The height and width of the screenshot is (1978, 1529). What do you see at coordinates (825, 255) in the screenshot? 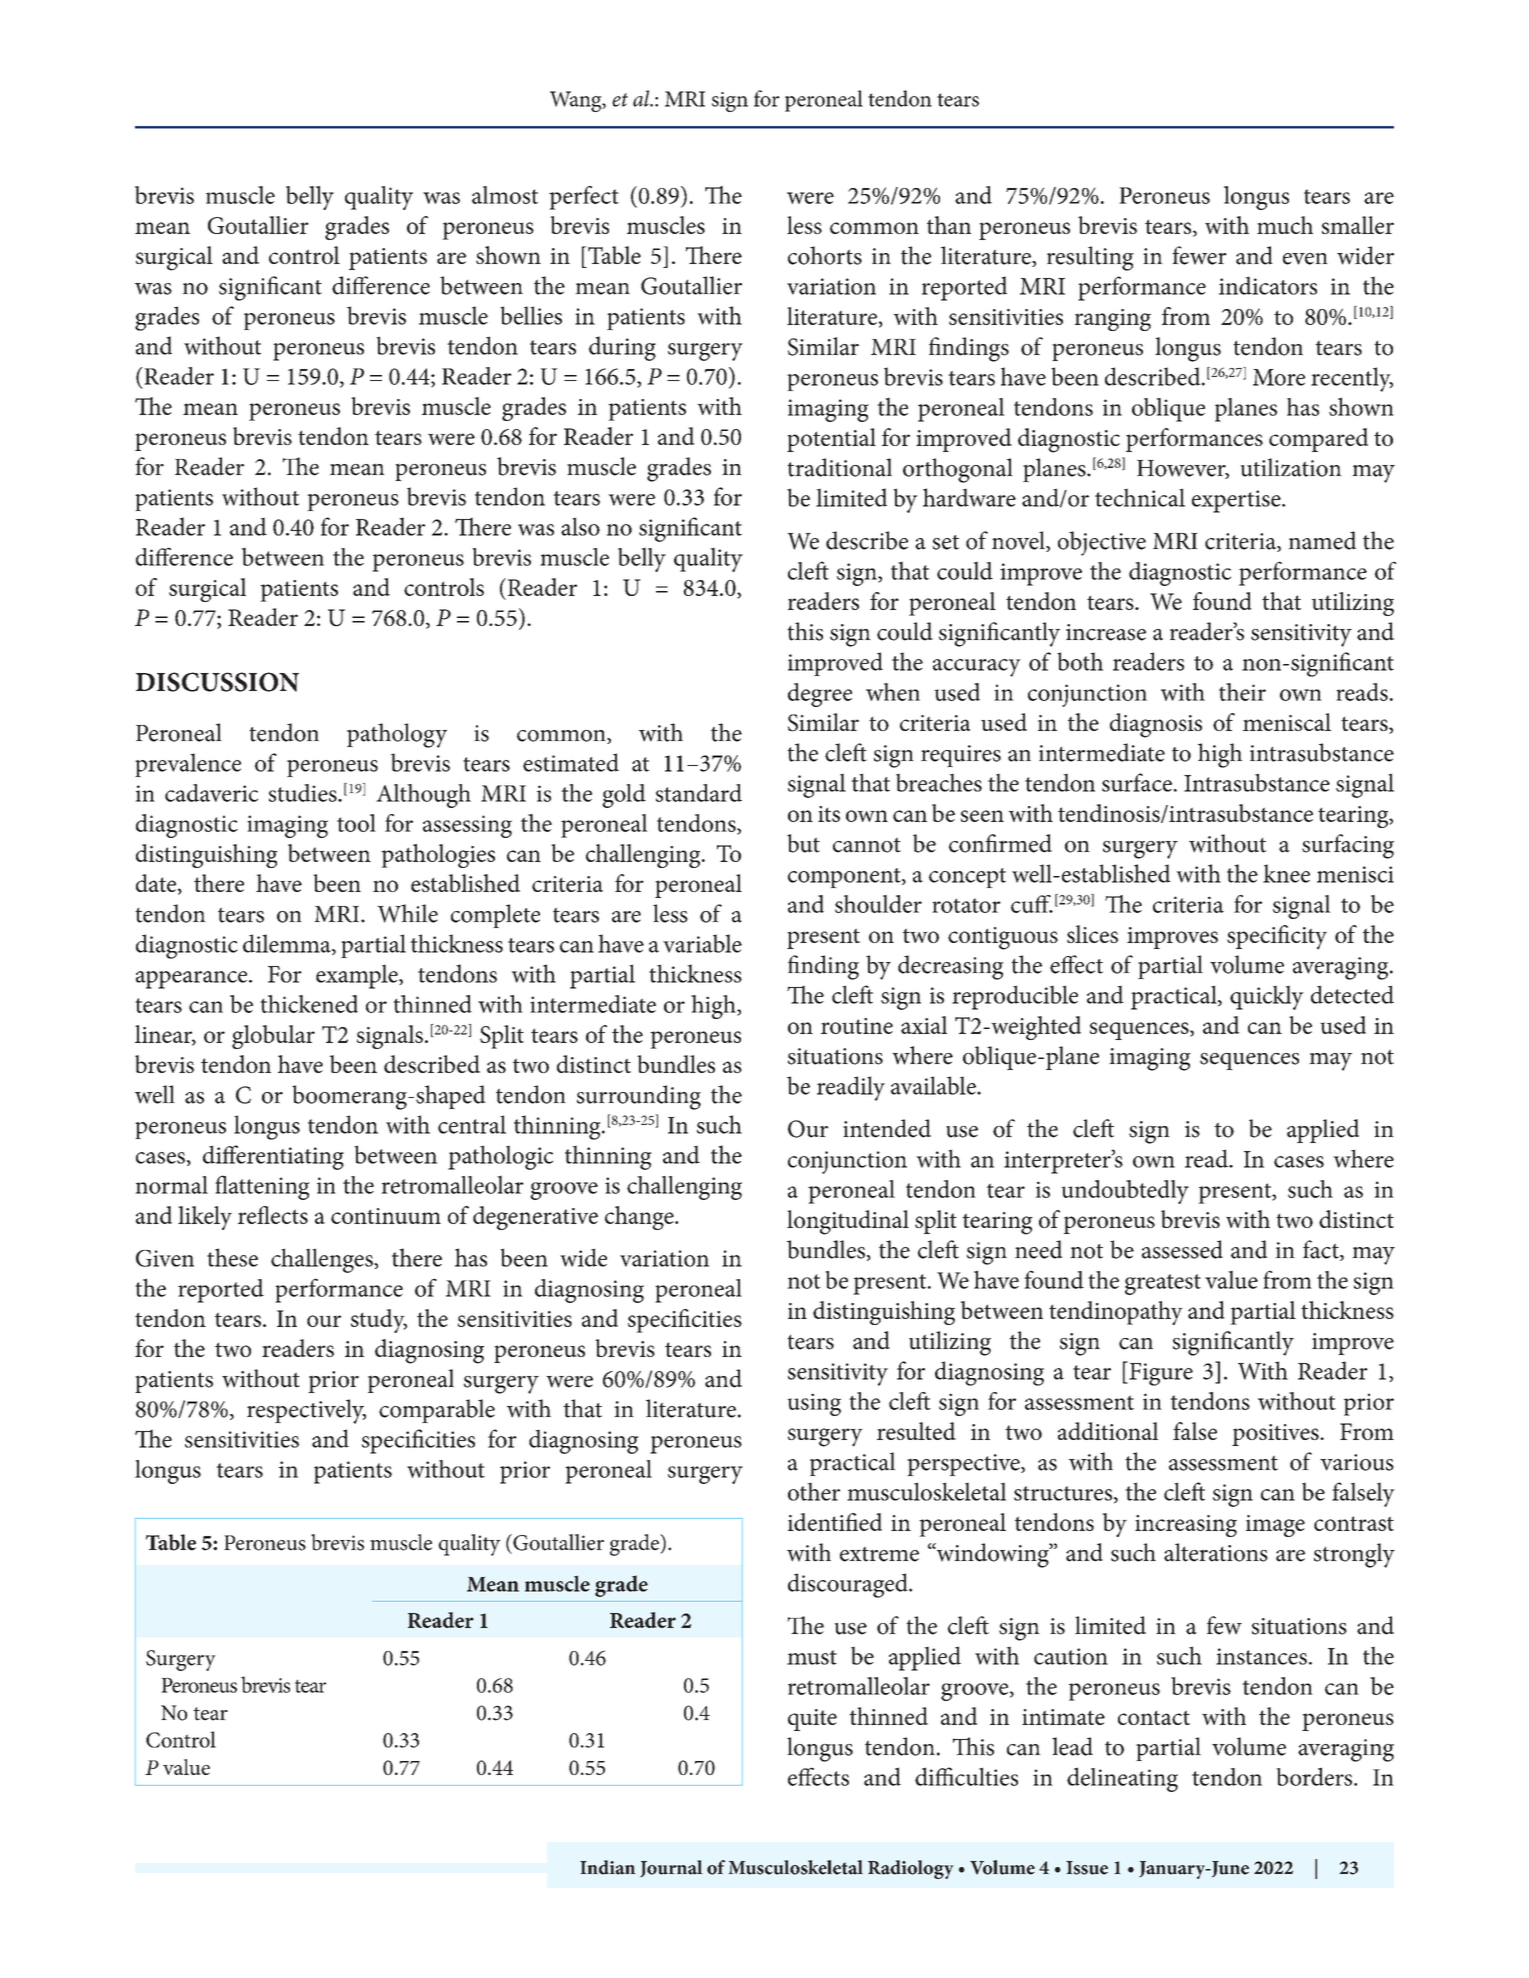
I see `cohorts` at bounding box center [825, 255].
